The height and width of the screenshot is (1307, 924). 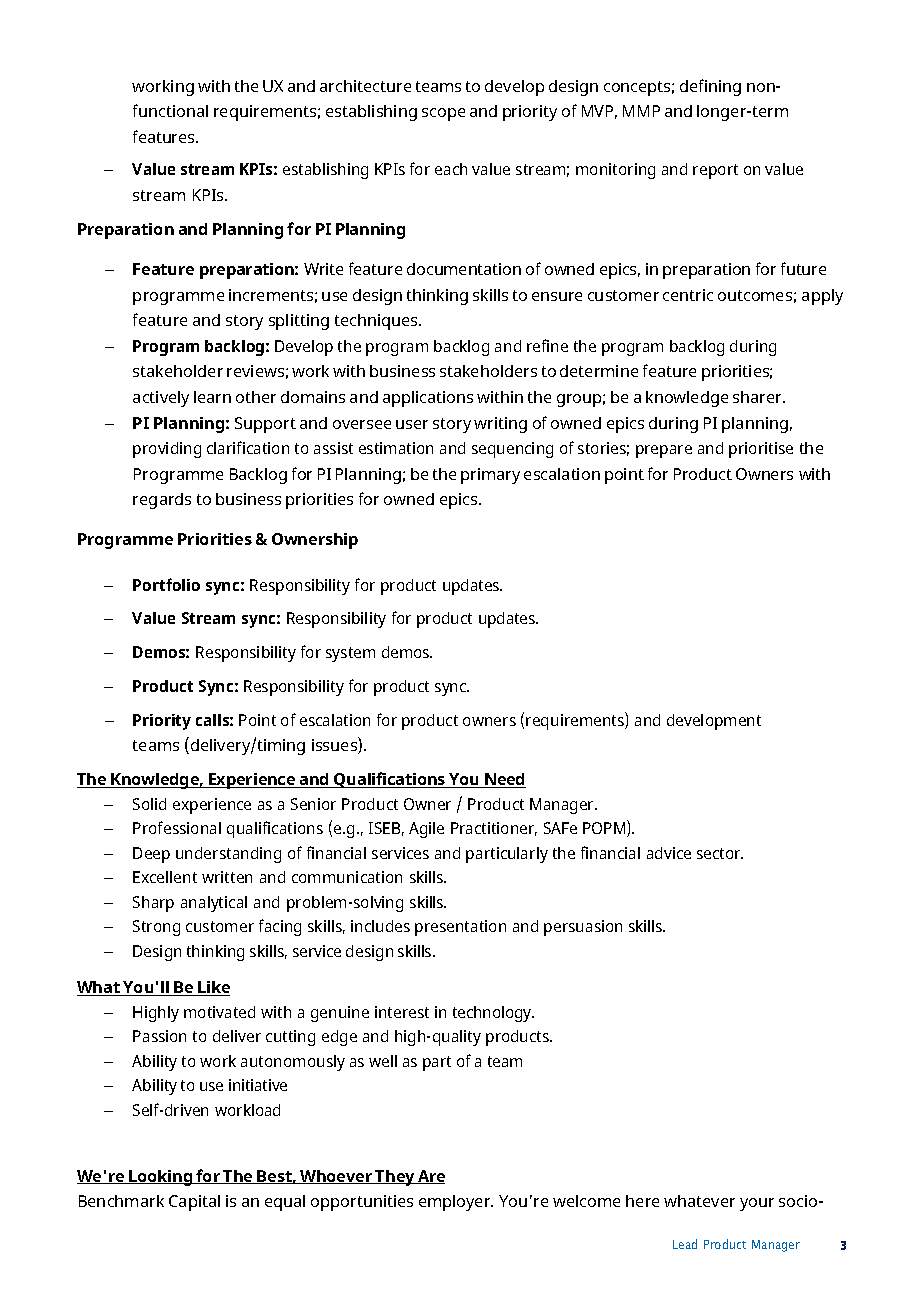 I want to click on learn, so click(x=212, y=397).
